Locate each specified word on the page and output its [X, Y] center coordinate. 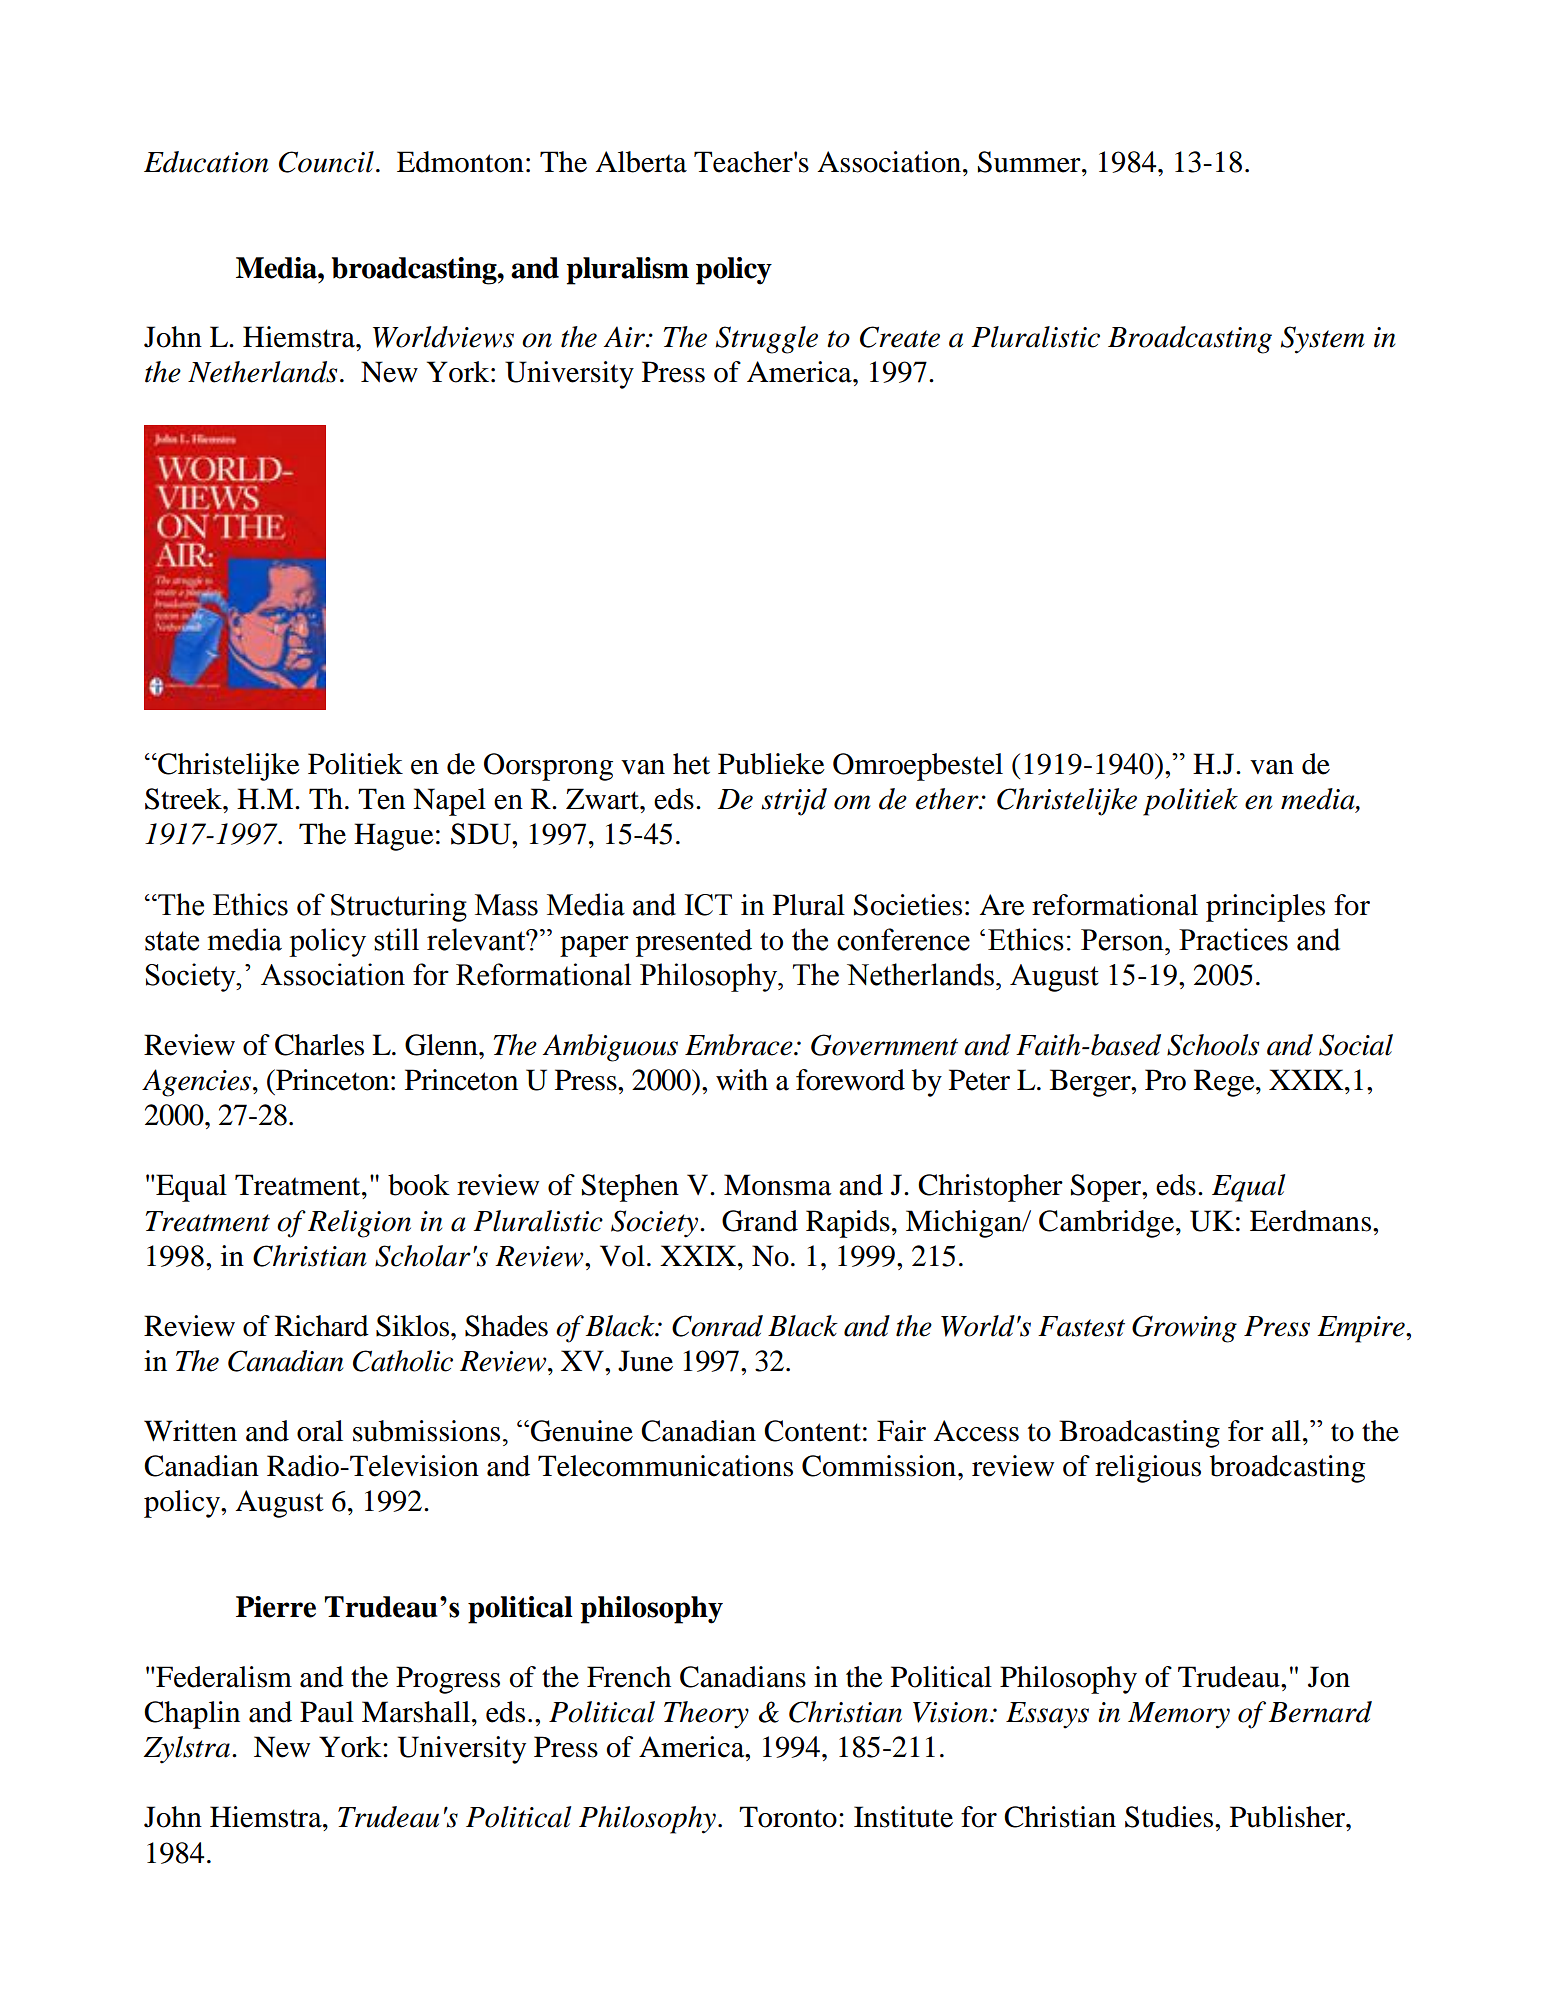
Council [326, 162]
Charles [319, 1045]
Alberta [641, 162]
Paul [327, 1712]
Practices [1233, 939]
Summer [1030, 162]
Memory [1179, 1715]
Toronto [788, 1817]
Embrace [740, 1045]
